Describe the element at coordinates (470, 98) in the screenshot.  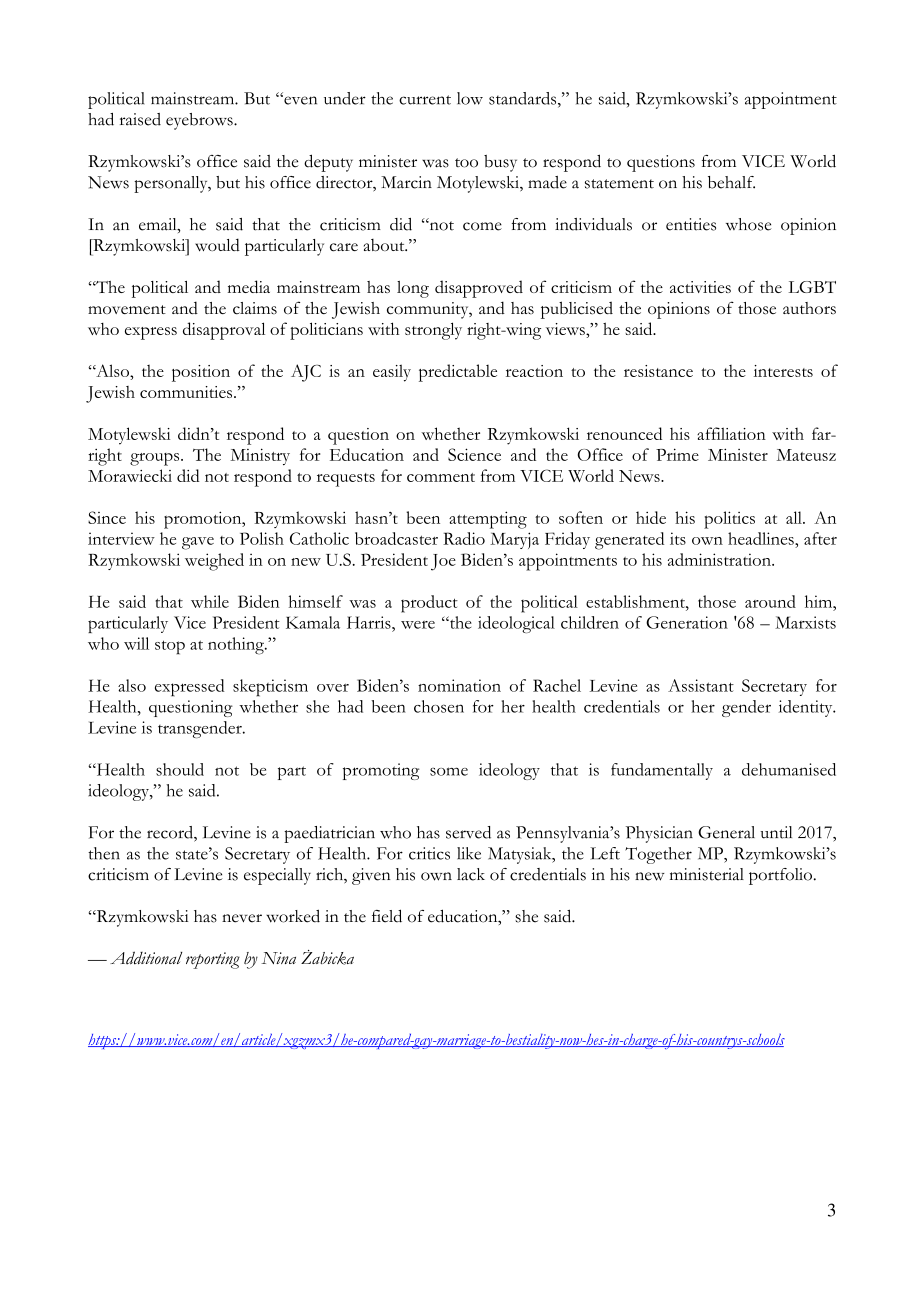
I see `low` at that location.
